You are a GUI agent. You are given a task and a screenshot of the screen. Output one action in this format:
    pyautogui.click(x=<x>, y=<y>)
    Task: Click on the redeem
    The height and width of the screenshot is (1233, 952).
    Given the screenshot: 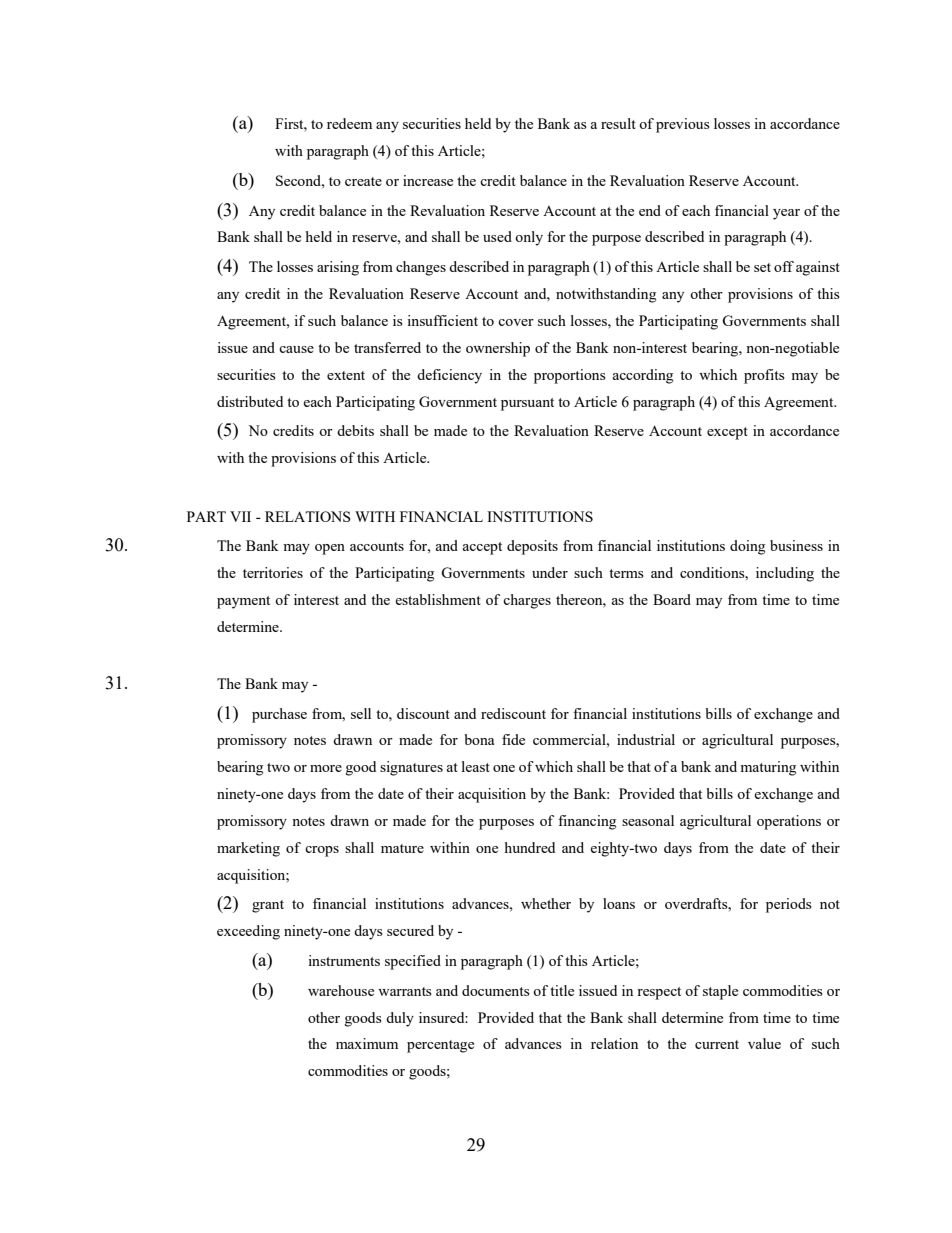 What is the action you would take?
    pyautogui.click(x=349, y=123)
